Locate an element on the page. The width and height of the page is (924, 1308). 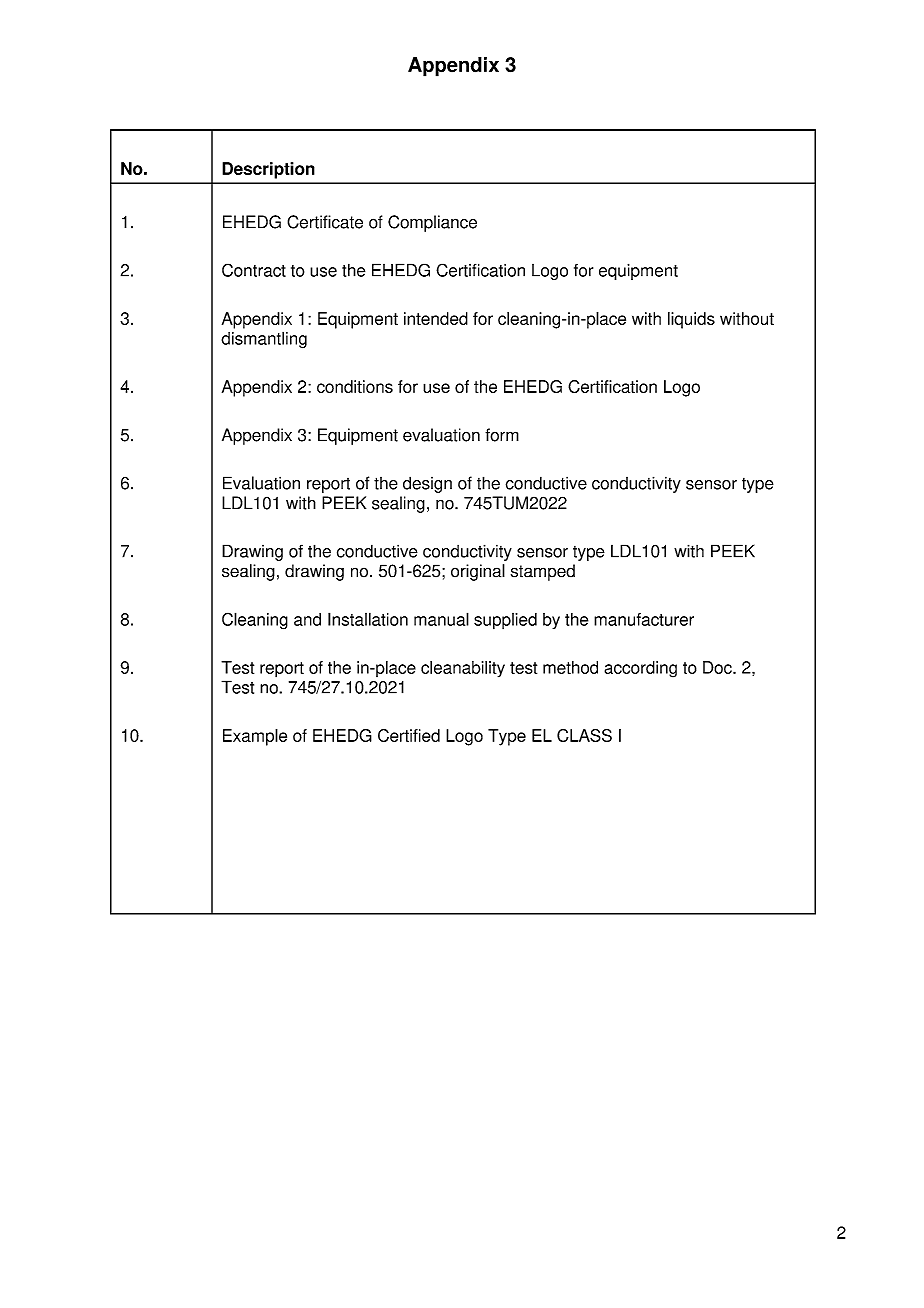
form is located at coordinates (502, 435).
